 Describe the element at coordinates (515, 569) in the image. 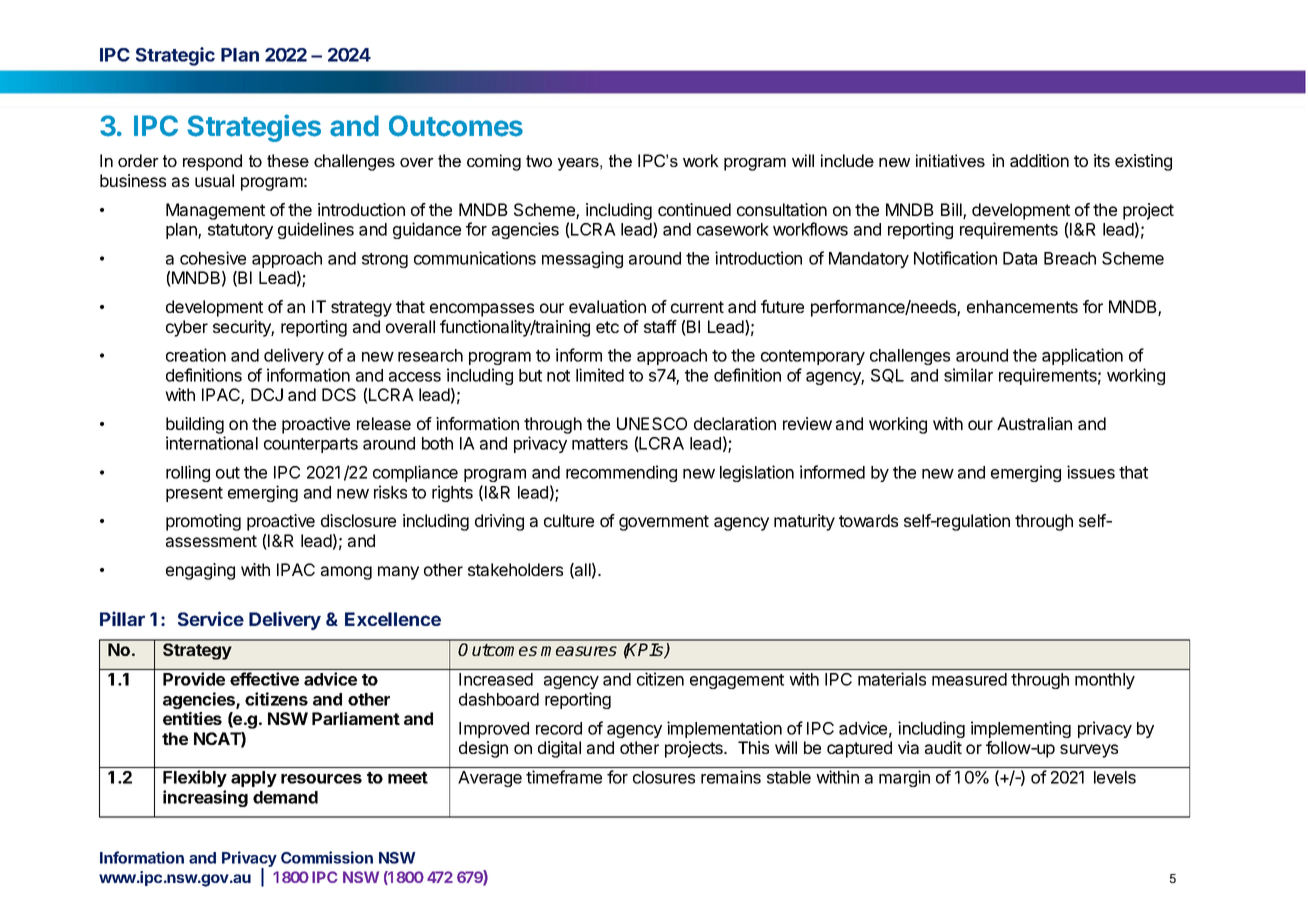

I see `stakeholders` at that location.
